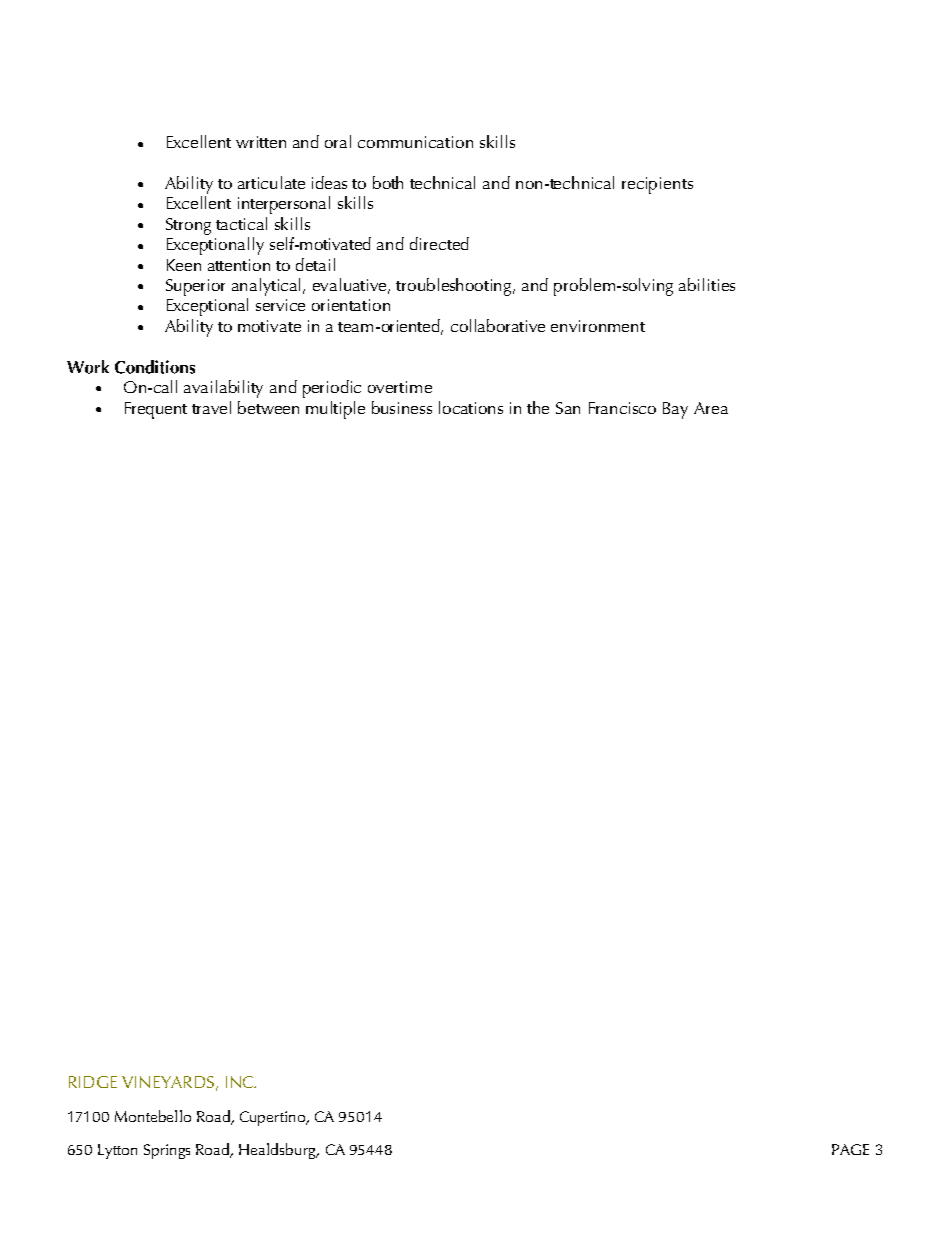  Describe the element at coordinates (273, 1118) in the document. I see `Cupertino` at that location.
